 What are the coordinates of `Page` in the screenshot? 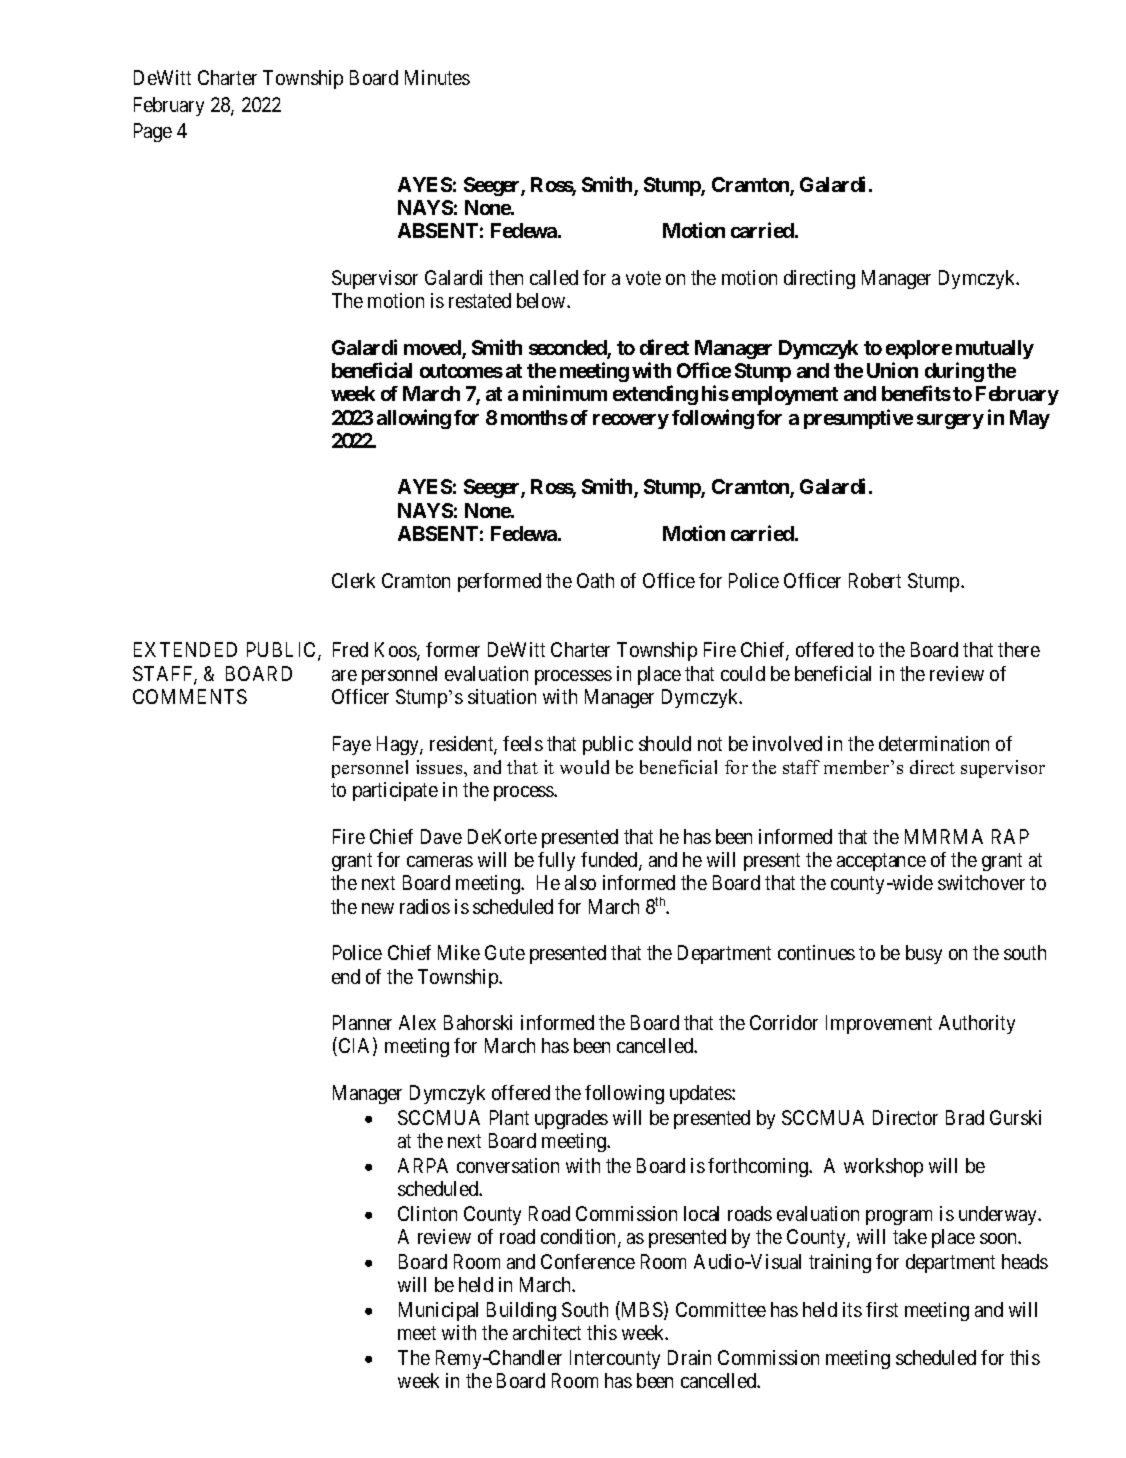 It's located at (153, 132).
